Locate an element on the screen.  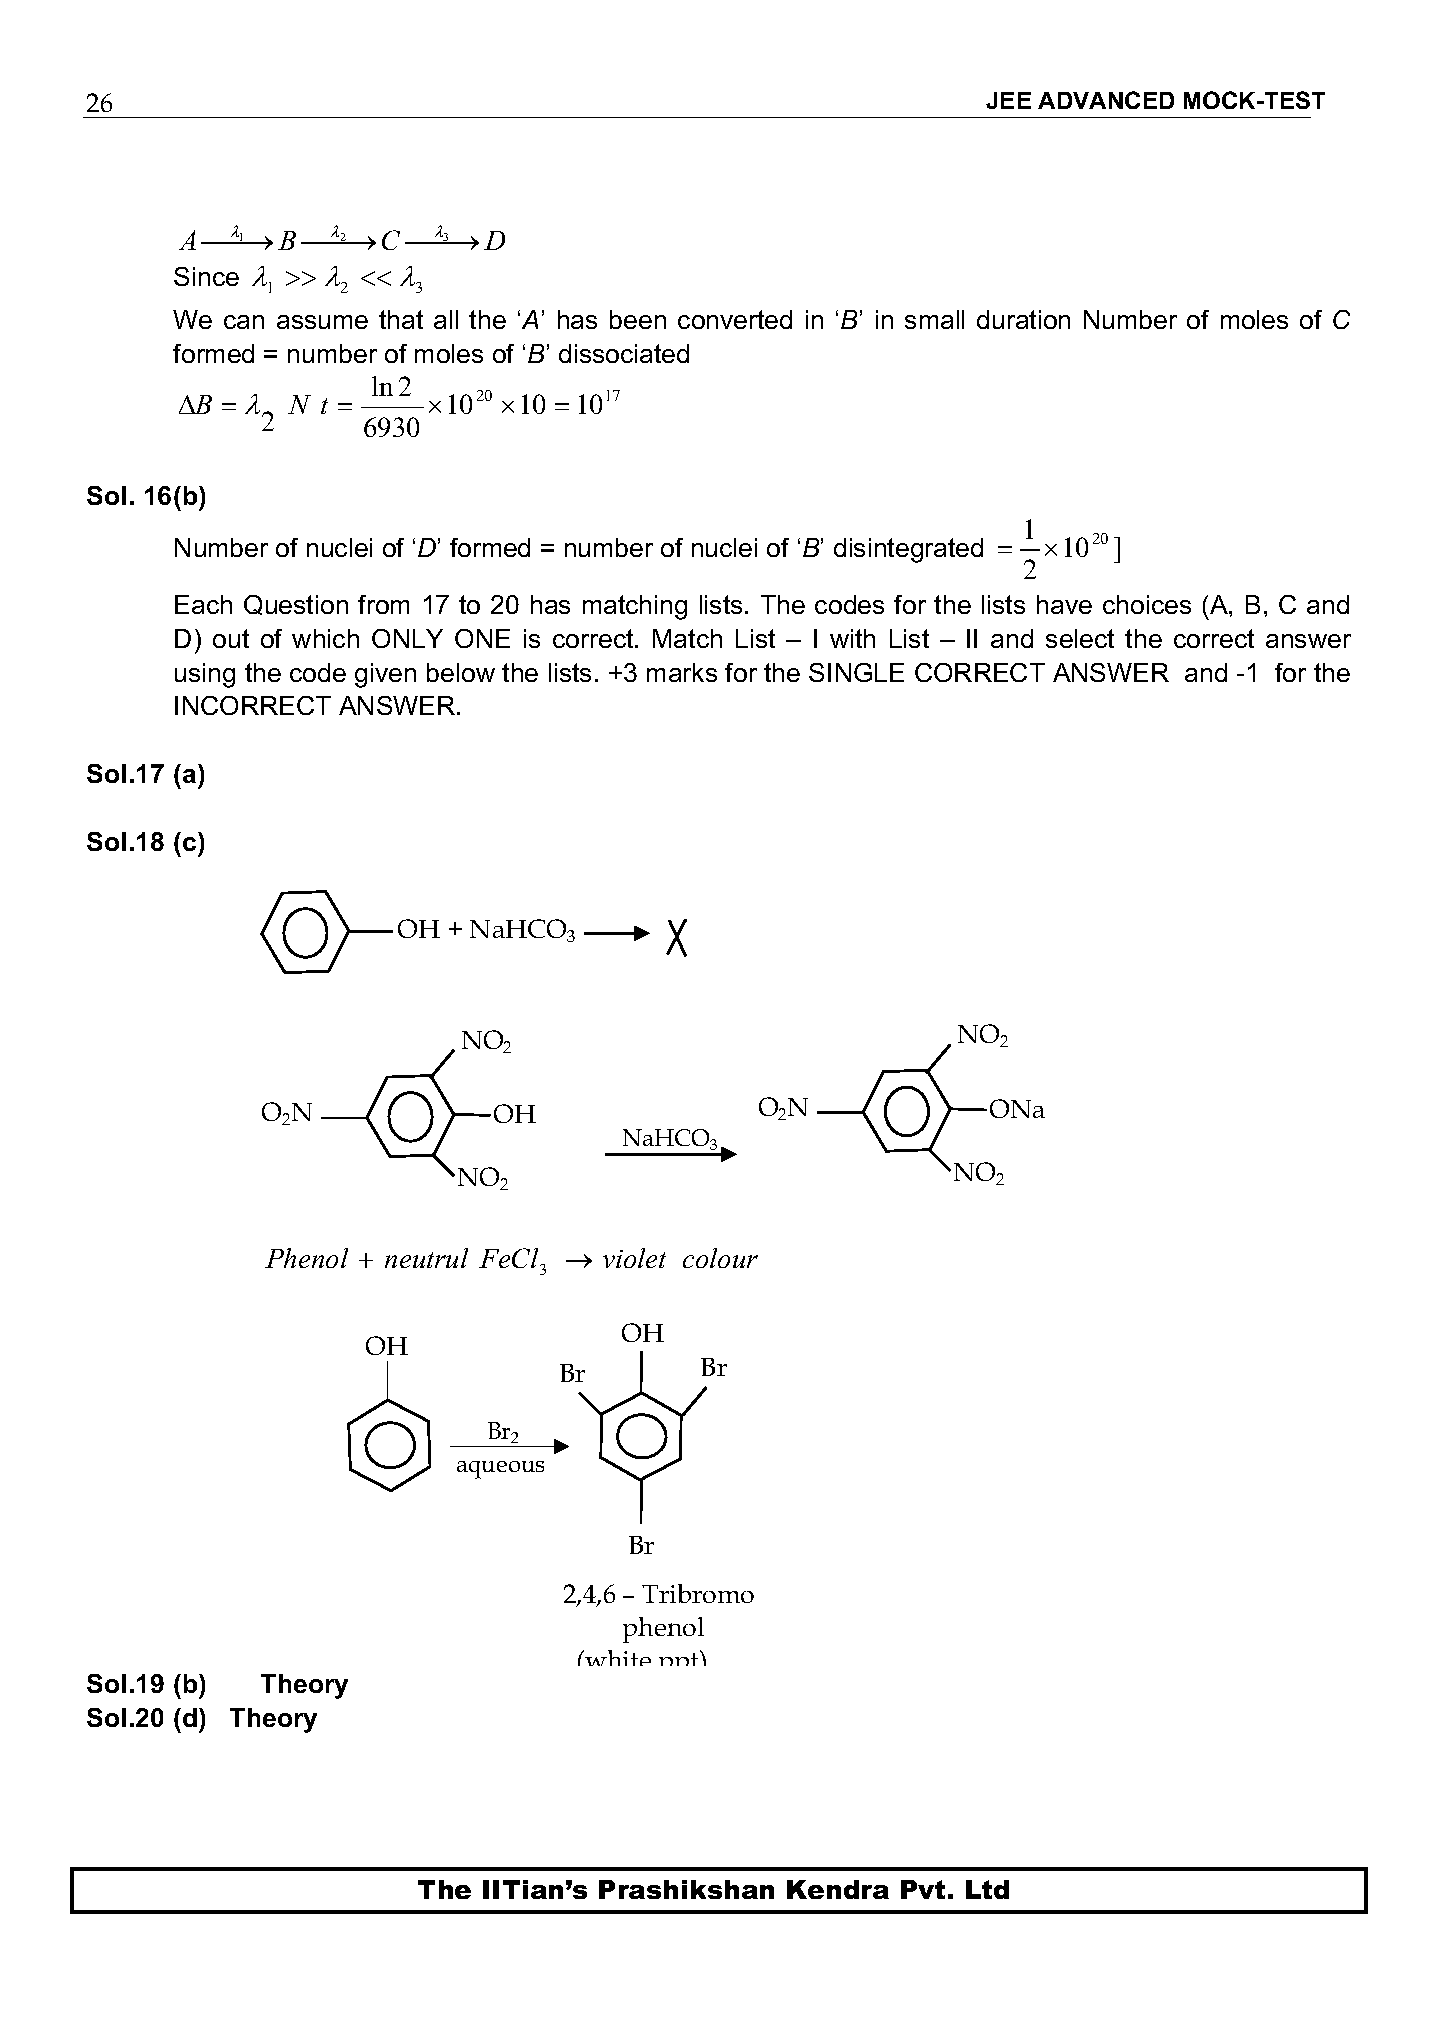
white is located at coordinates (617, 1658).
